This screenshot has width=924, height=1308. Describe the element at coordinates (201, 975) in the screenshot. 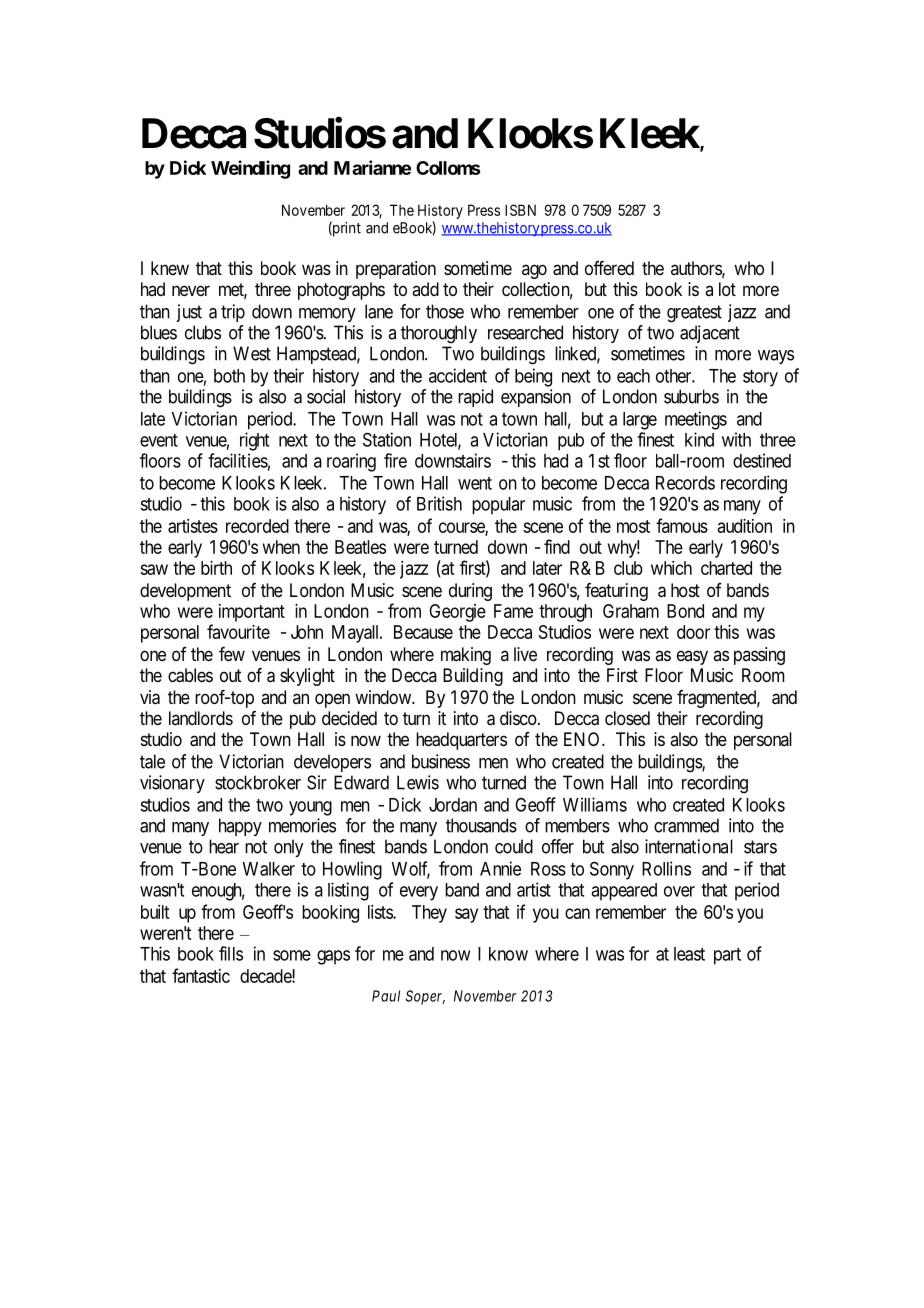

I see `fantastic` at that location.
